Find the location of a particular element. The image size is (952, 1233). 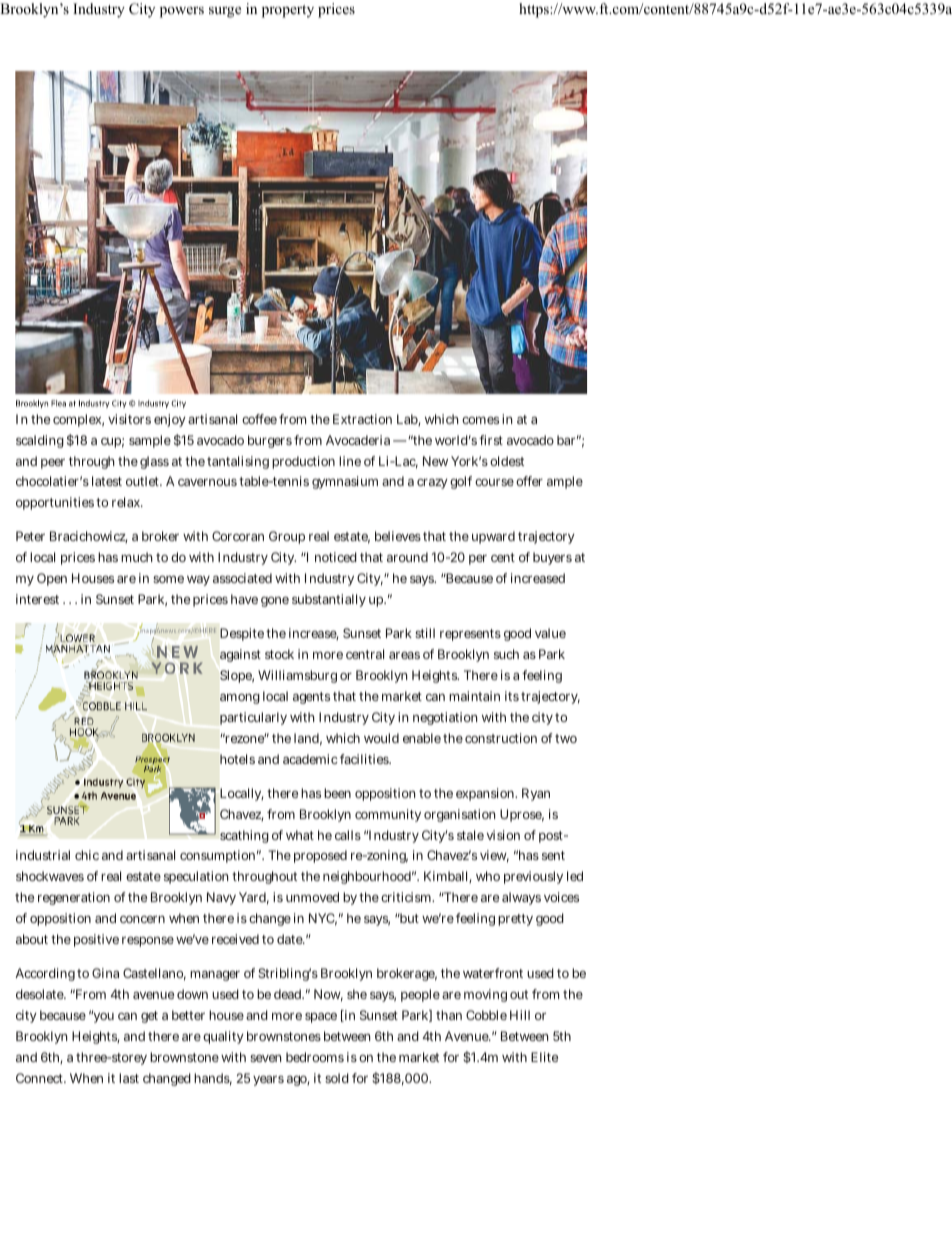

Elite is located at coordinates (544, 1057).
